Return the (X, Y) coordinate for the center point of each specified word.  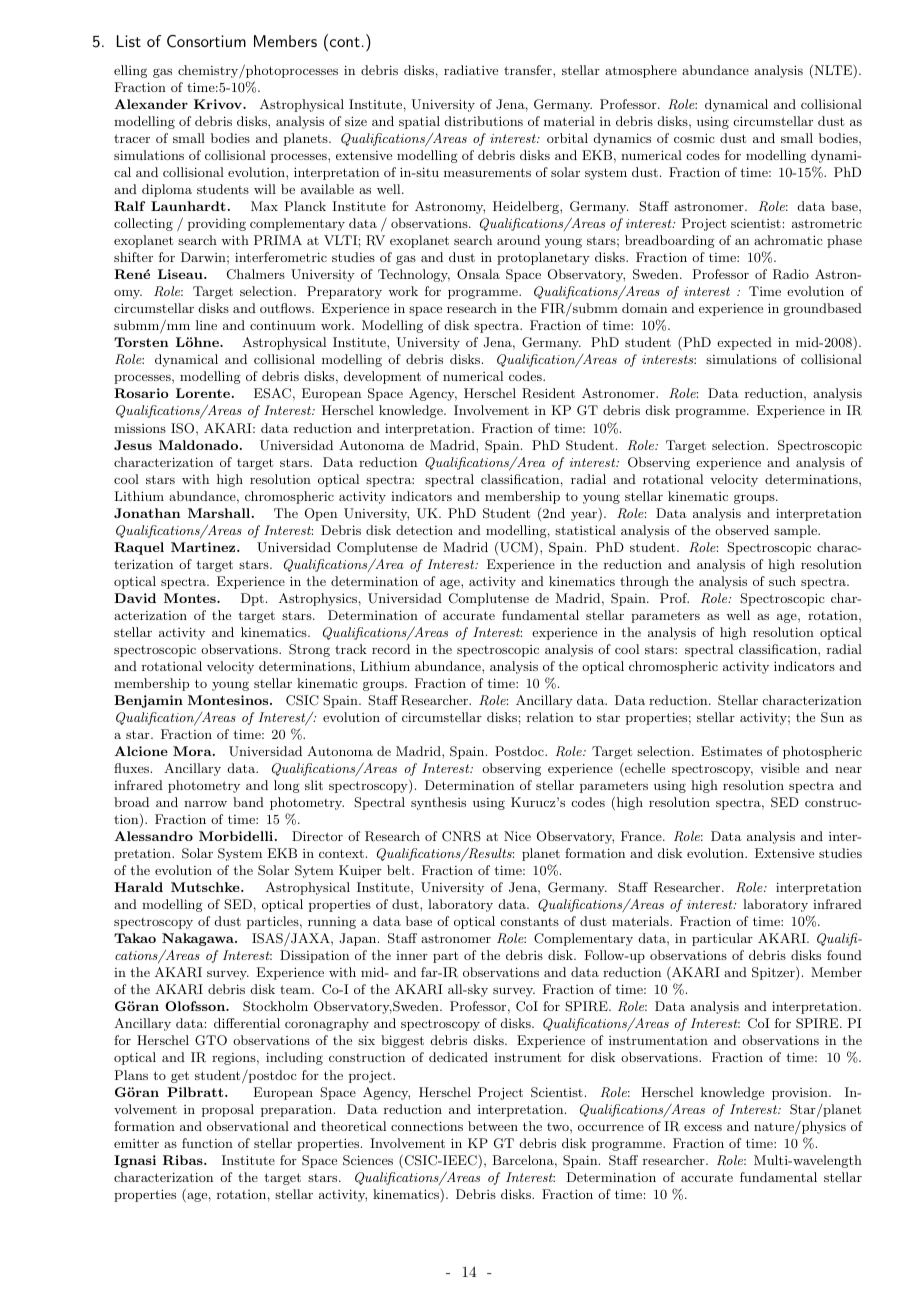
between (493, 1126)
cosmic (694, 138)
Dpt (252, 599)
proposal (228, 1110)
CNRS (461, 836)
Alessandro (153, 836)
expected (744, 343)
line (206, 325)
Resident (548, 393)
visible (779, 768)
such (782, 581)
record (391, 649)
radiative (471, 70)
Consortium (206, 41)
